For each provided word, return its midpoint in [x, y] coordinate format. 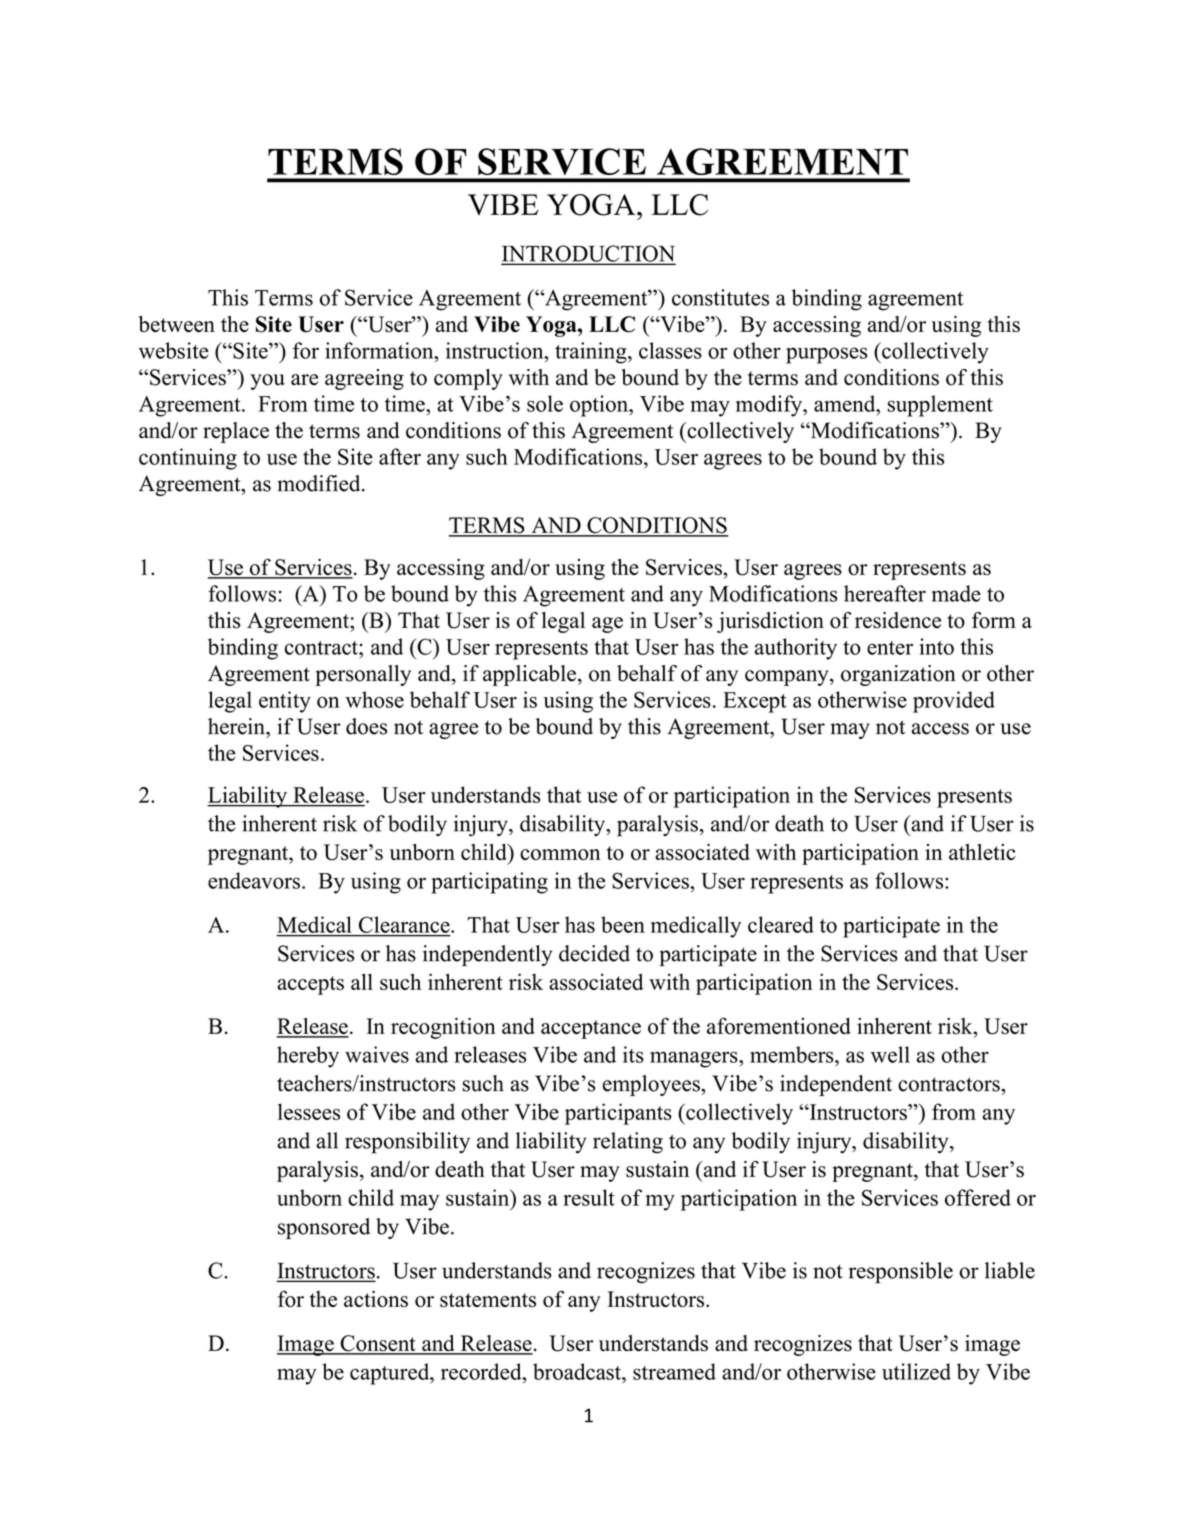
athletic [982, 852]
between [177, 324]
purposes [826, 355]
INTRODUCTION [588, 254]
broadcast [578, 1371]
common [560, 855]
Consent [378, 1344]
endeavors [254, 880]
